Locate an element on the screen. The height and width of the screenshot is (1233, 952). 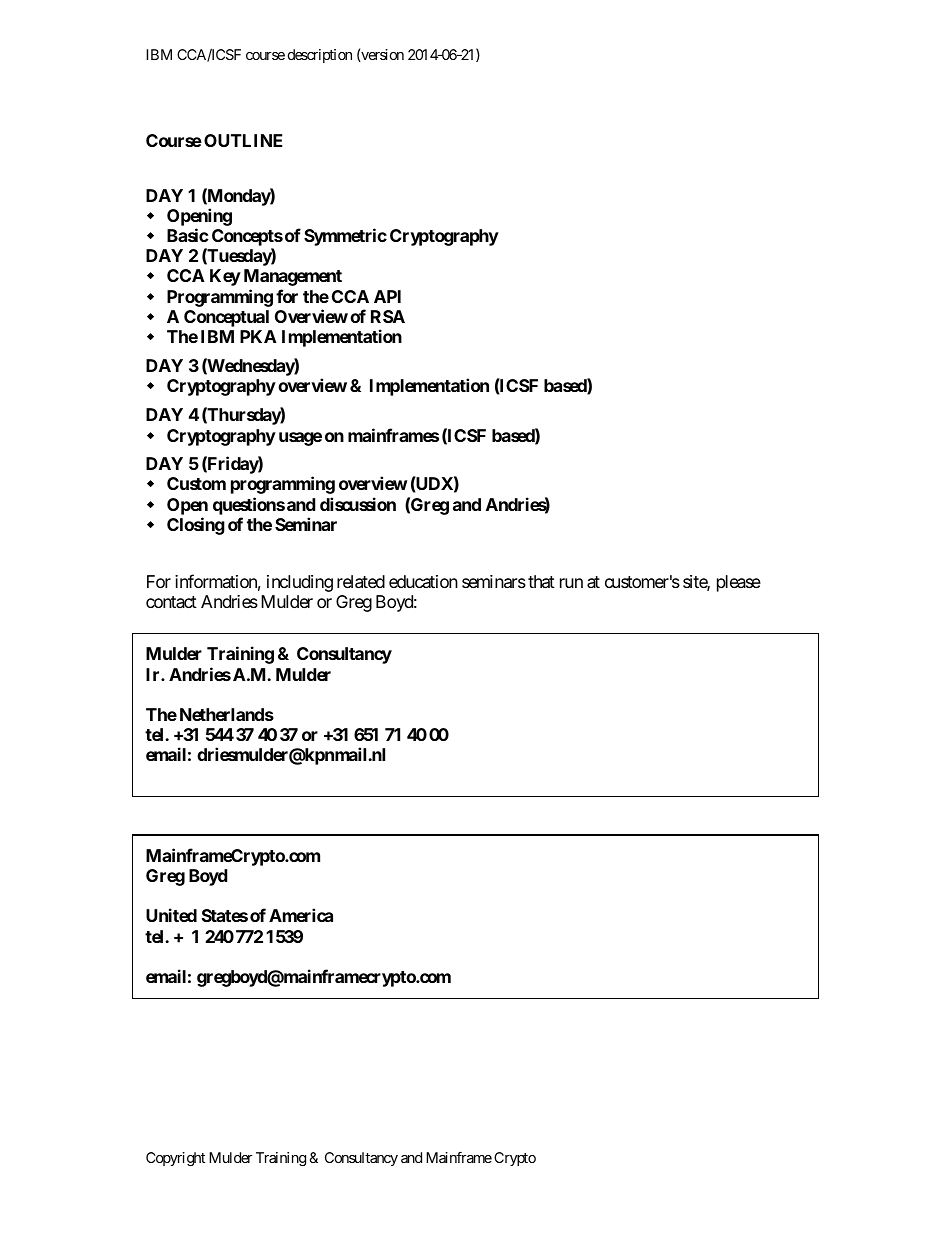
education is located at coordinates (423, 581).
